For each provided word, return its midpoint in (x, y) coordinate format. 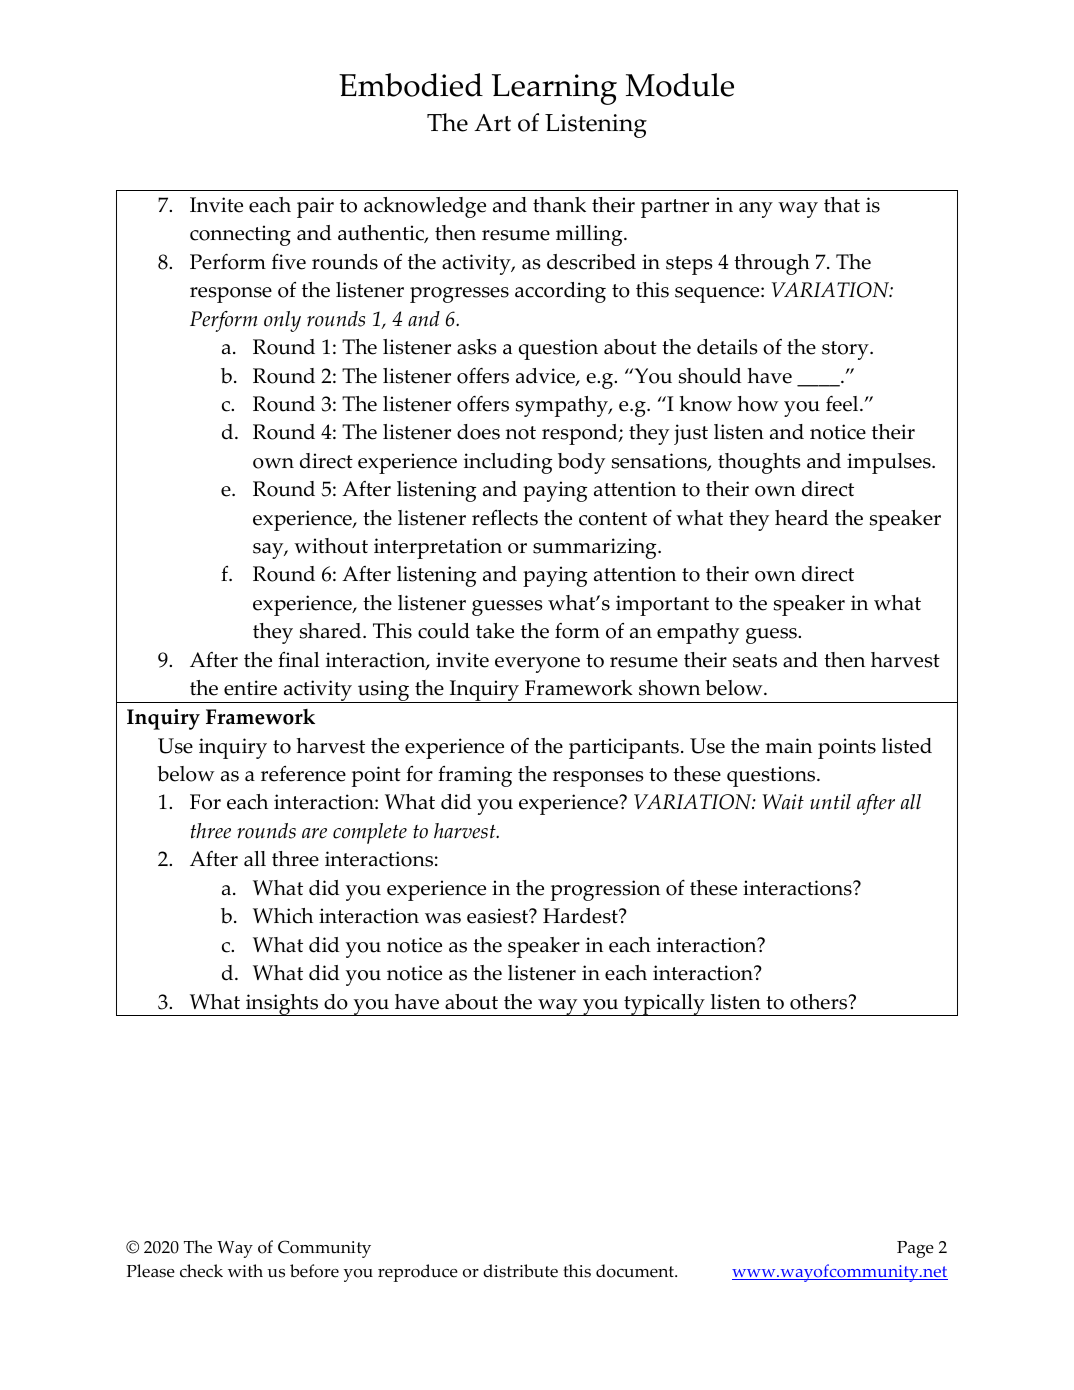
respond (581, 434)
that (842, 205)
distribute (520, 1271)
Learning (554, 89)
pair (315, 207)
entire (250, 688)
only (282, 321)
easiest (499, 916)
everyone (537, 665)
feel (843, 404)
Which (283, 916)
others (820, 1002)
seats (755, 661)
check (201, 1271)
